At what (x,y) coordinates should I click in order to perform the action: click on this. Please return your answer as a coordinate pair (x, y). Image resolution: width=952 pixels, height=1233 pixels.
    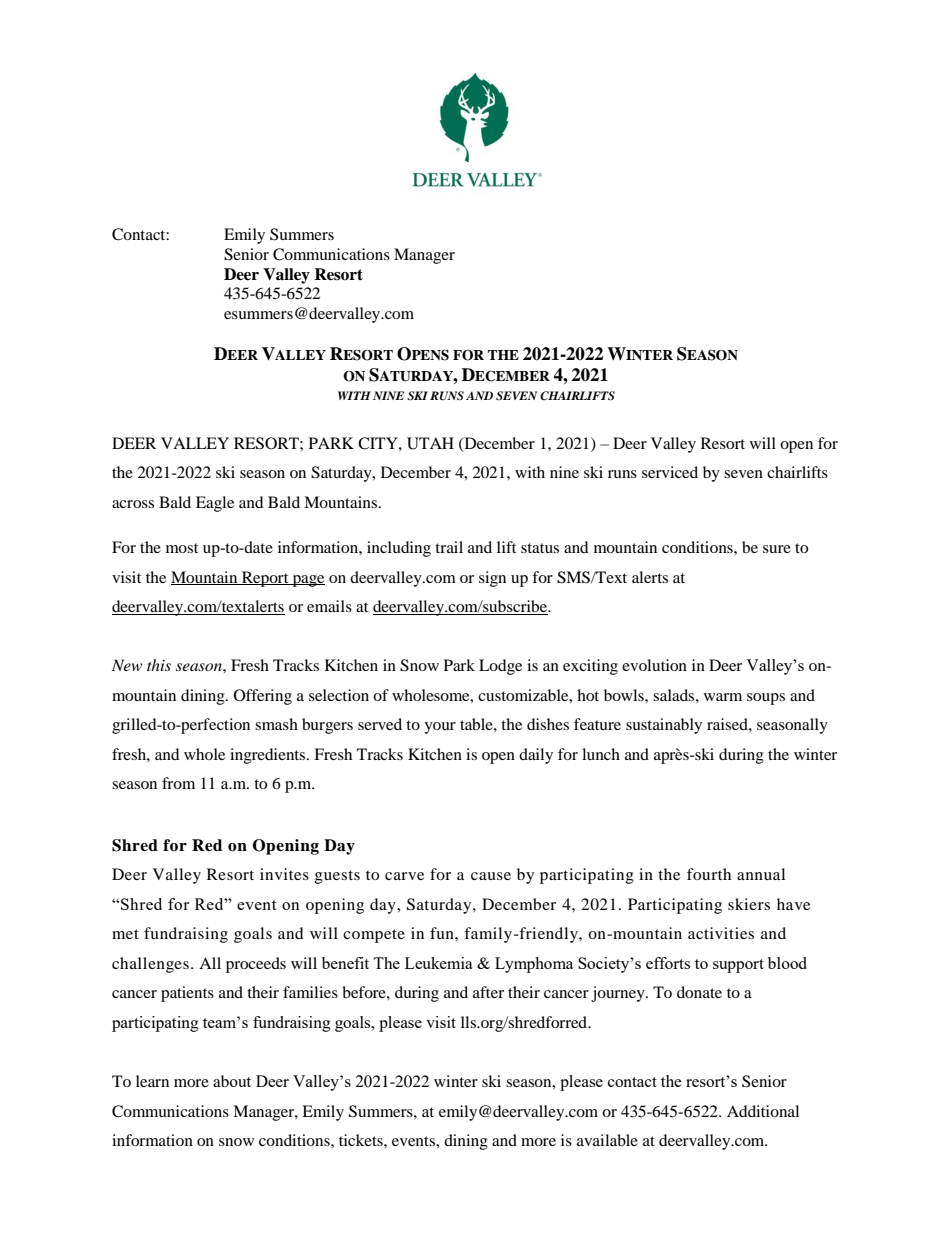
    Looking at the image, I should click on (159, 665).
